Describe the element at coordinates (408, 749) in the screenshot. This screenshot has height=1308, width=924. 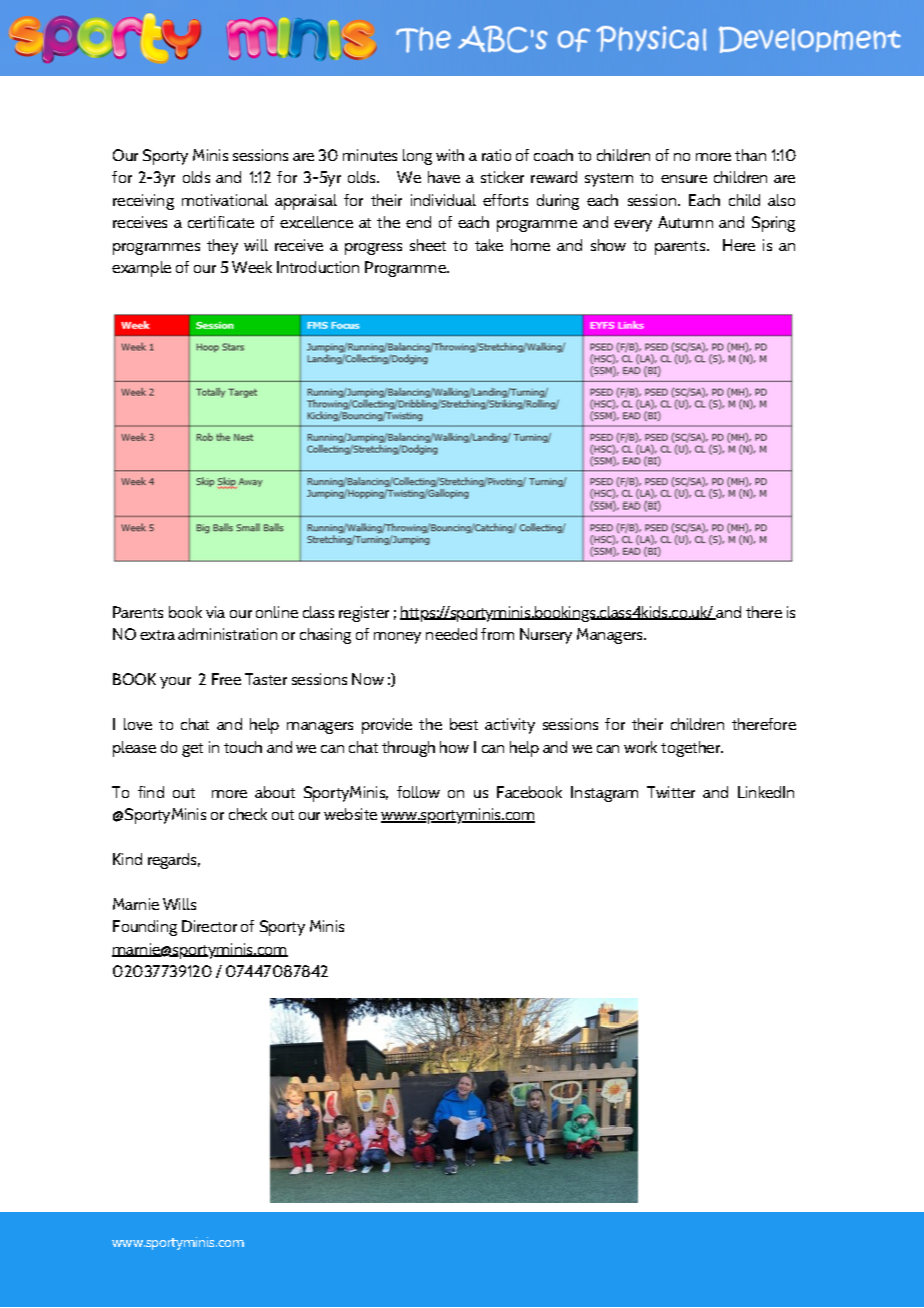
I see `through` at that location.
